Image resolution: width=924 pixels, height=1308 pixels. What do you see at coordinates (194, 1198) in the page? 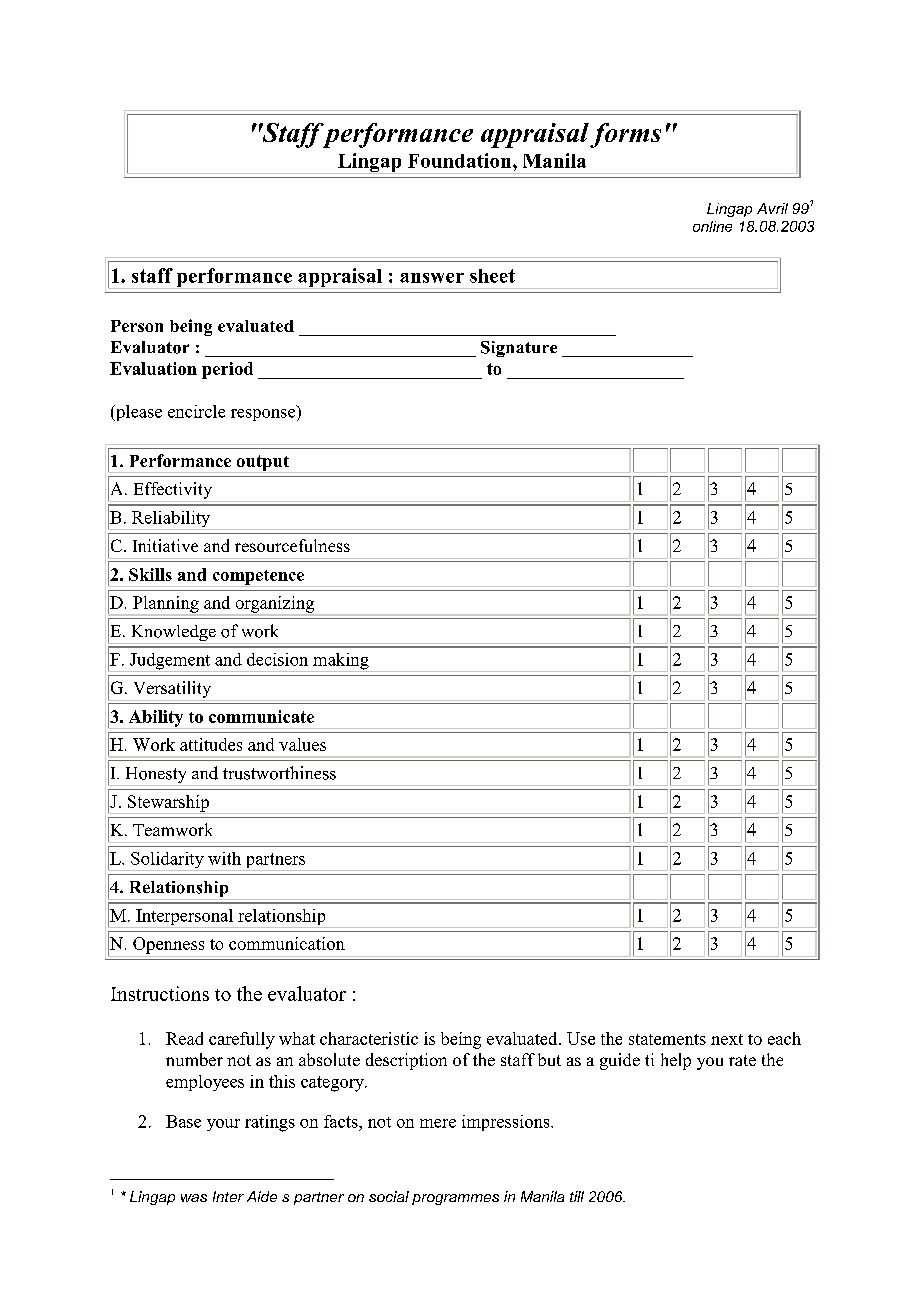
I see `was` at bounding box center [194, 1198].
